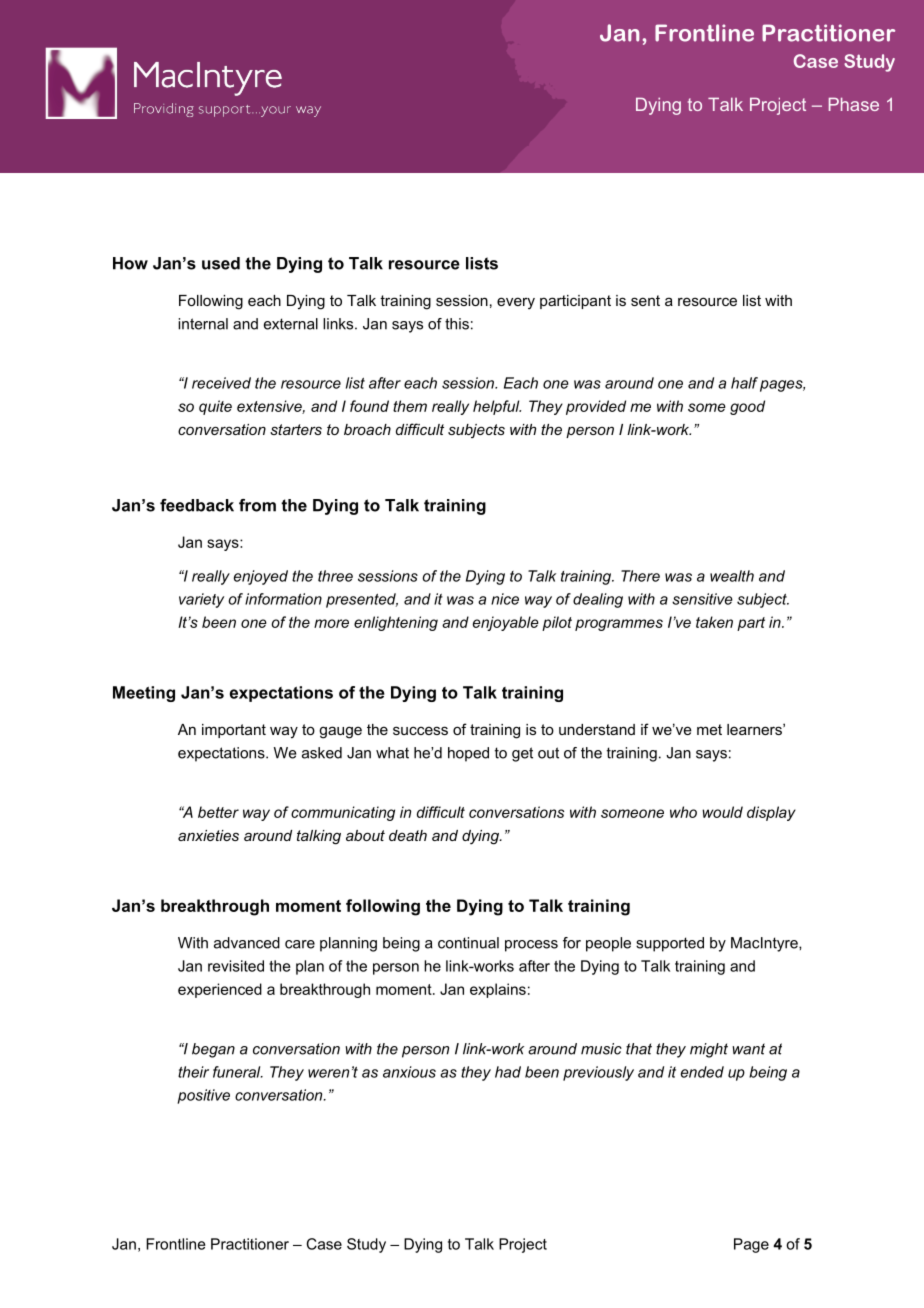 This screenshot has height=1308, width=924. Describe the element at coordinates (221, 263) in the screenshot. I see `used` at that location.
